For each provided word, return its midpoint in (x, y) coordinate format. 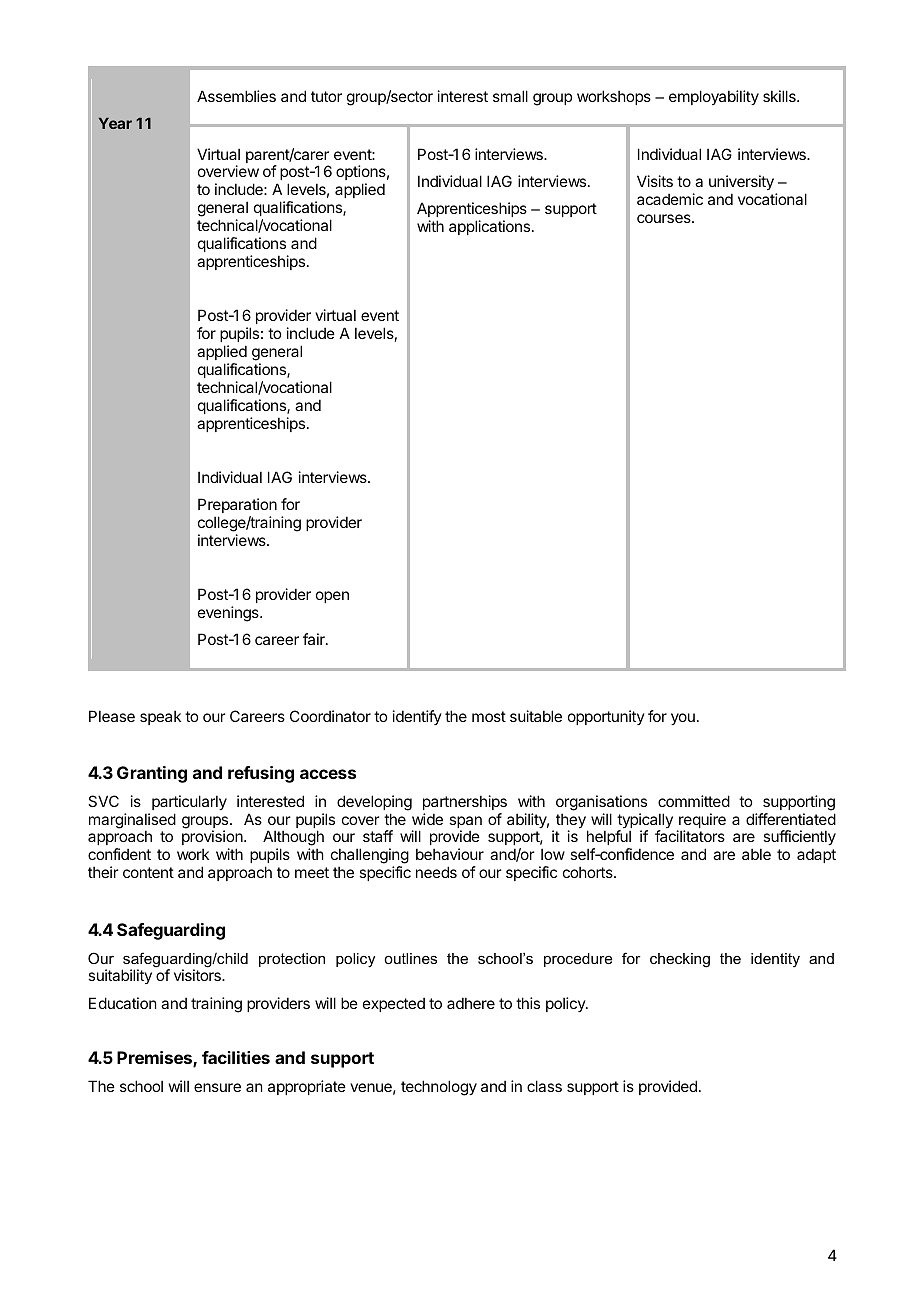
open (332, 597)
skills (780, 96)
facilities (236, 1057)
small (510, 96)
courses (665, 218)
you (683, 719)
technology (439, 1088)
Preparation (237, 505)
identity (775, 960)
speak (160, 717)
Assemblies (236, 96)
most (489, 716)
